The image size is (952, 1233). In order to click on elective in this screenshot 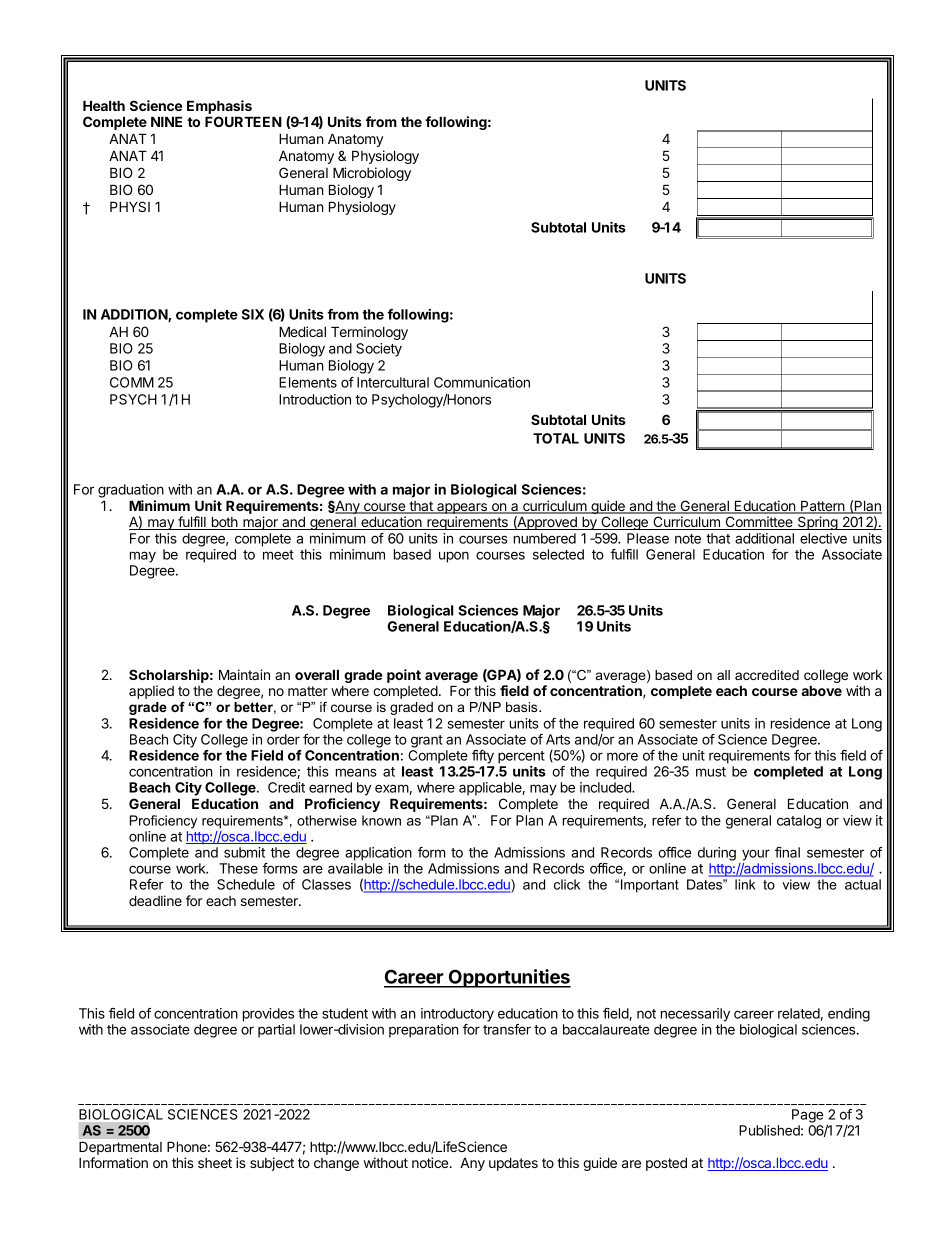, I will do `click(823, 538)`.
